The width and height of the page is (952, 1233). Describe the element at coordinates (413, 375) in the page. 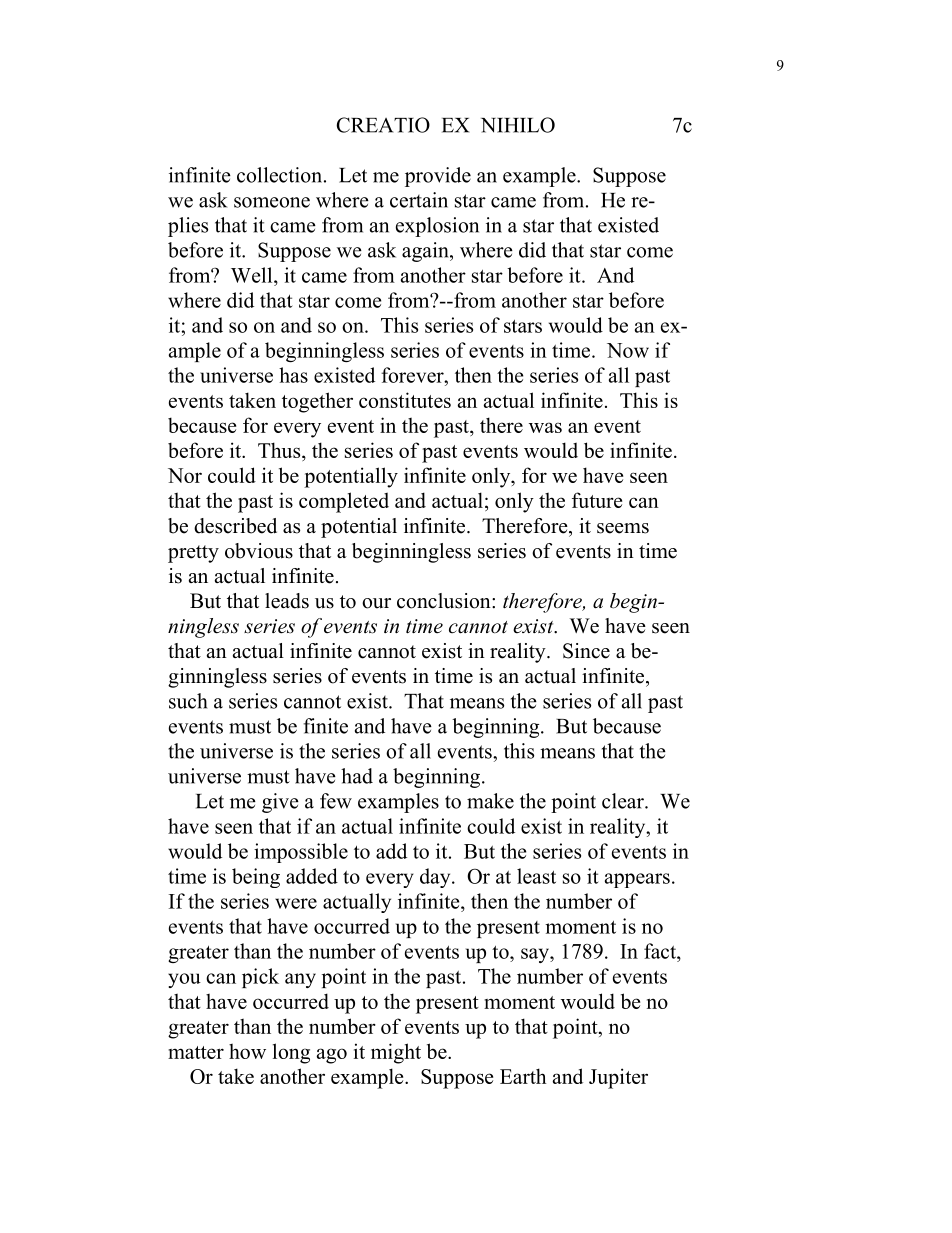

I see `forever` at that location.
